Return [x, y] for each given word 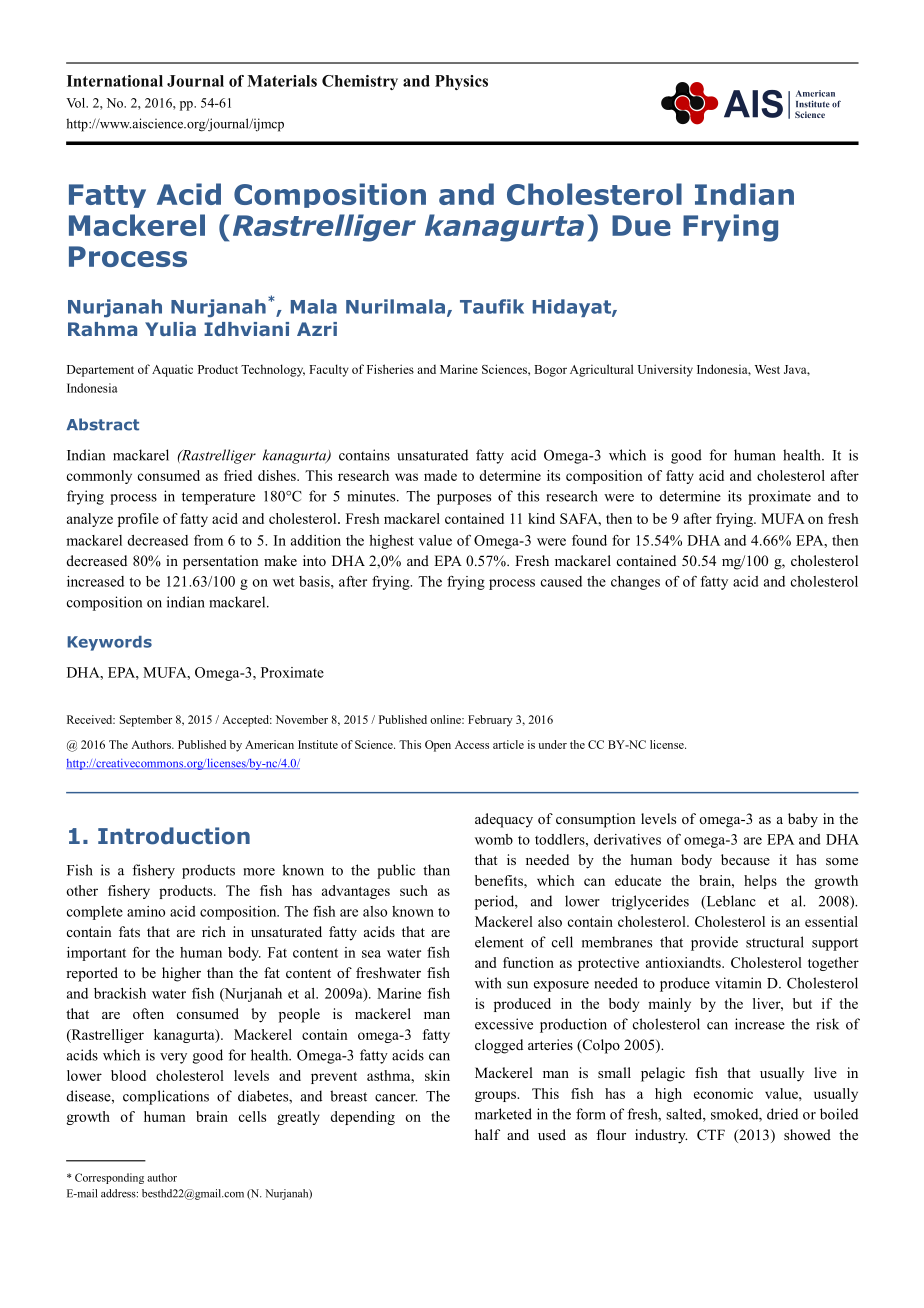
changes [635, 583]
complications [166, 1097]
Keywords [109, 643]
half [487, 1134]
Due [641, 225]
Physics [461, 82]
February [490, 721]
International [115, 81]
